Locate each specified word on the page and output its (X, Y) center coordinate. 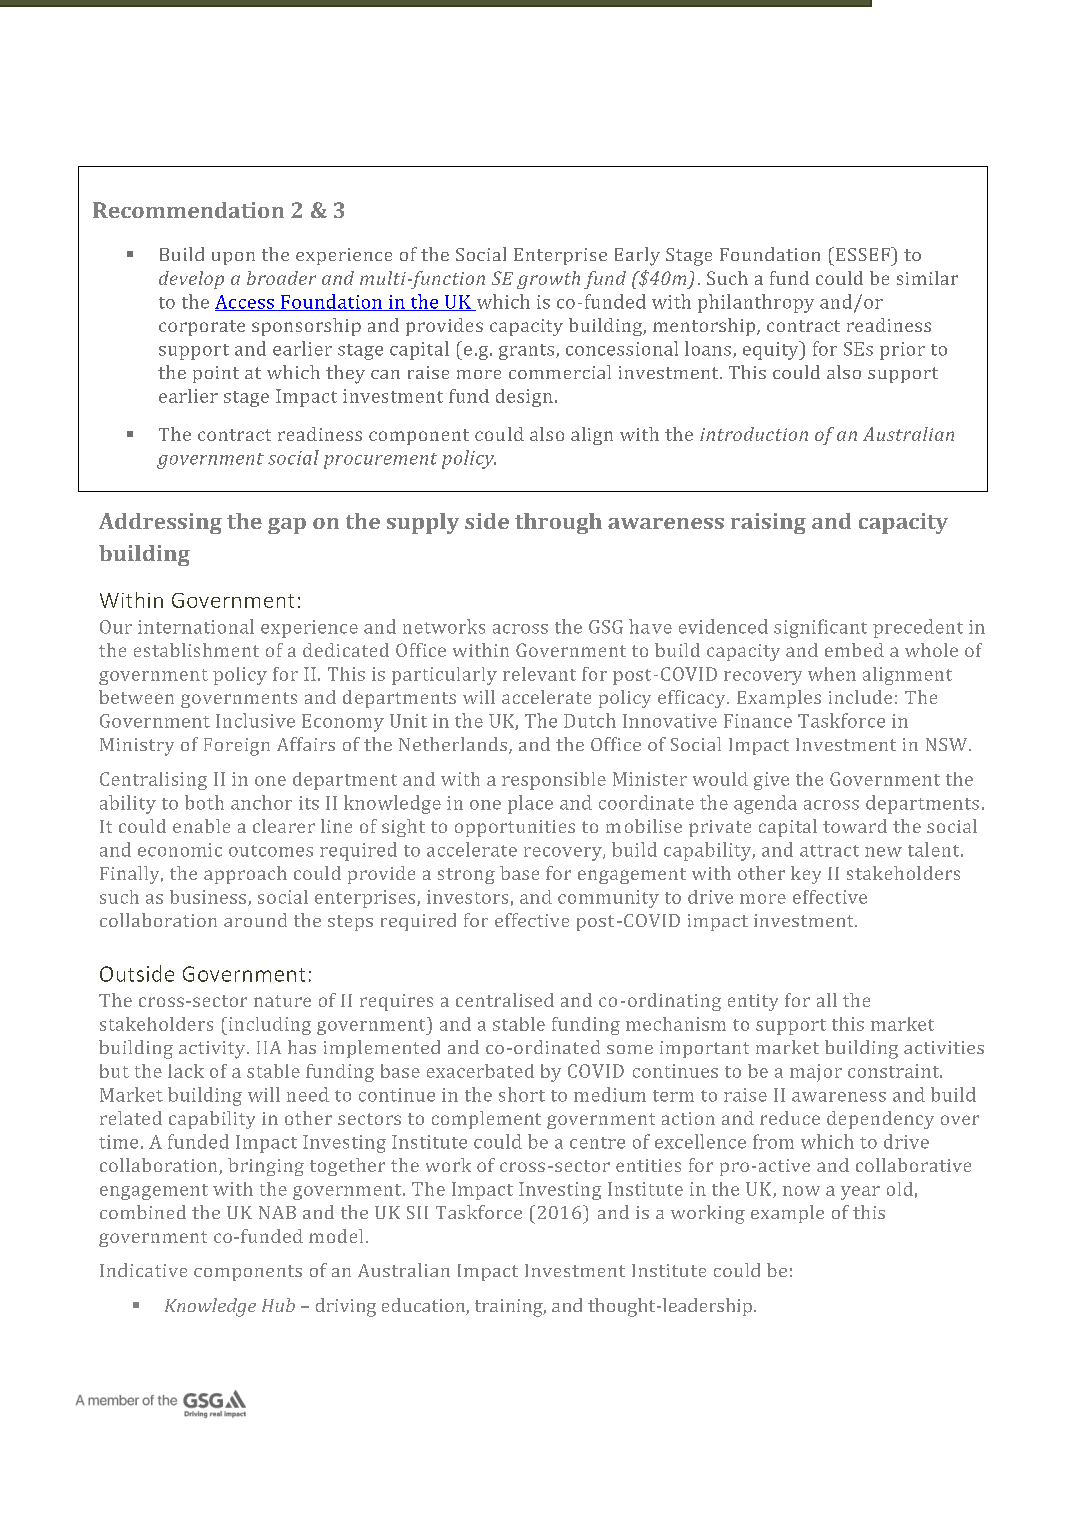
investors (467, 897)
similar (927, 278)
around (255, 920)
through (558, 523)
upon (233, 258)
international (196, 626)
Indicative (143, 1270)
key (806, 875)
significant (820, 628)
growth (548, 280)
